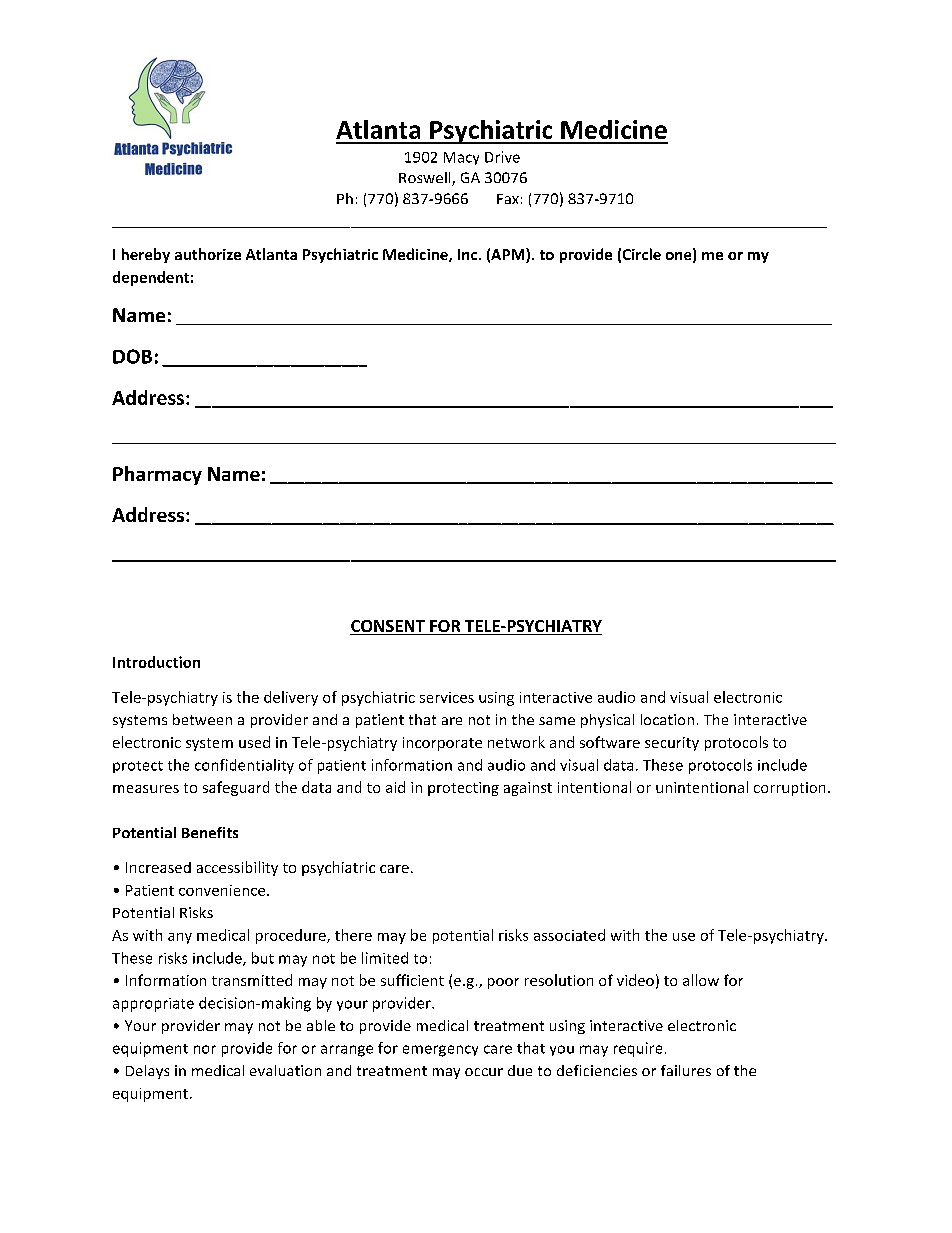  I want to click on nor, so click(205, 1049).
